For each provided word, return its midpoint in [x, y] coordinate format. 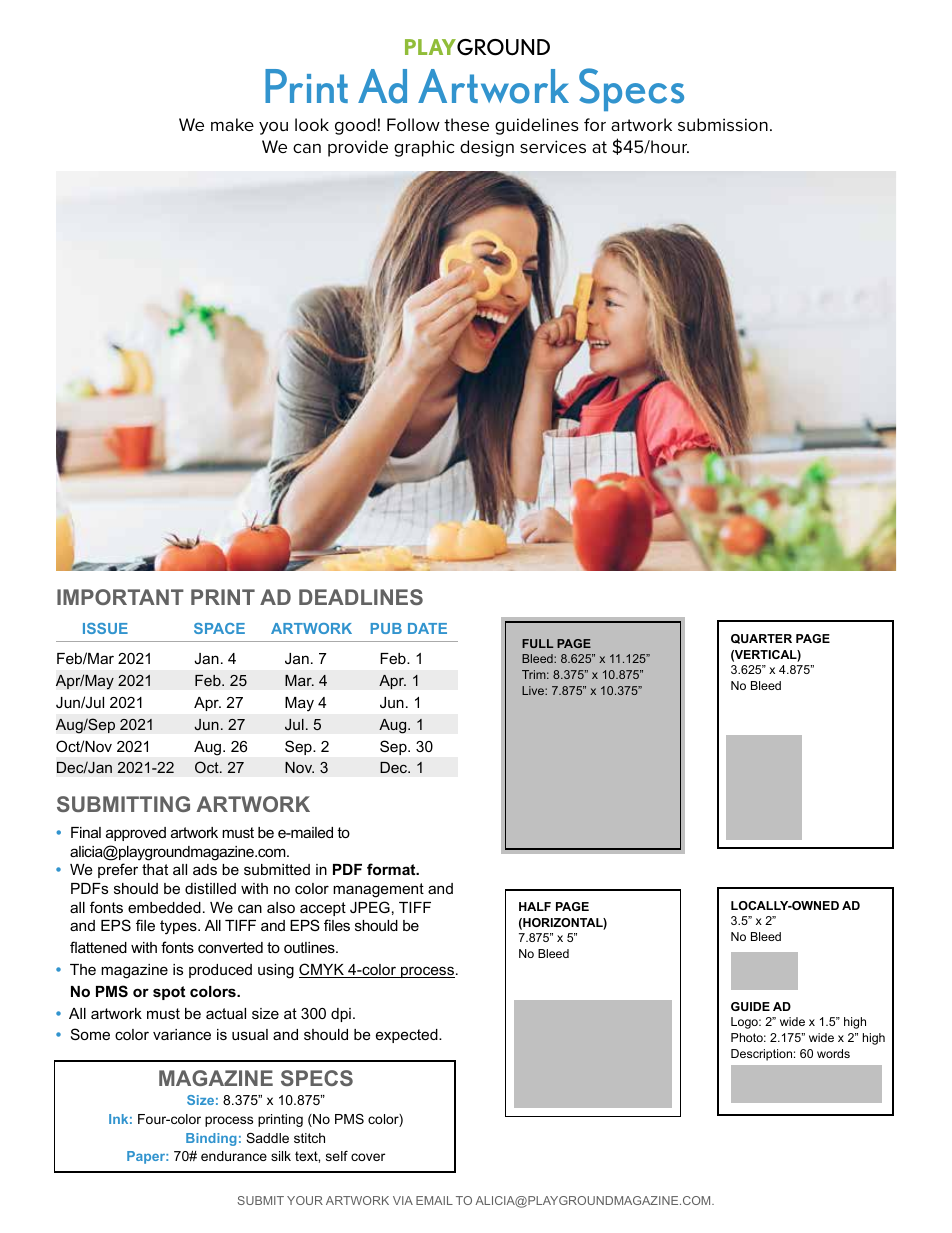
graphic [424, 148]
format [392, 869]
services [553, 147]
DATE [427, 628]
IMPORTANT [120, 597]
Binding [211, 1139]
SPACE [219, 628]
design [487, 148]
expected [408, 1036]
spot [169, 993]
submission [723, 125]
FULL [537, 643]
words [833, 1053]
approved [136, 834]
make [232, 124]
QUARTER [761, 639]
